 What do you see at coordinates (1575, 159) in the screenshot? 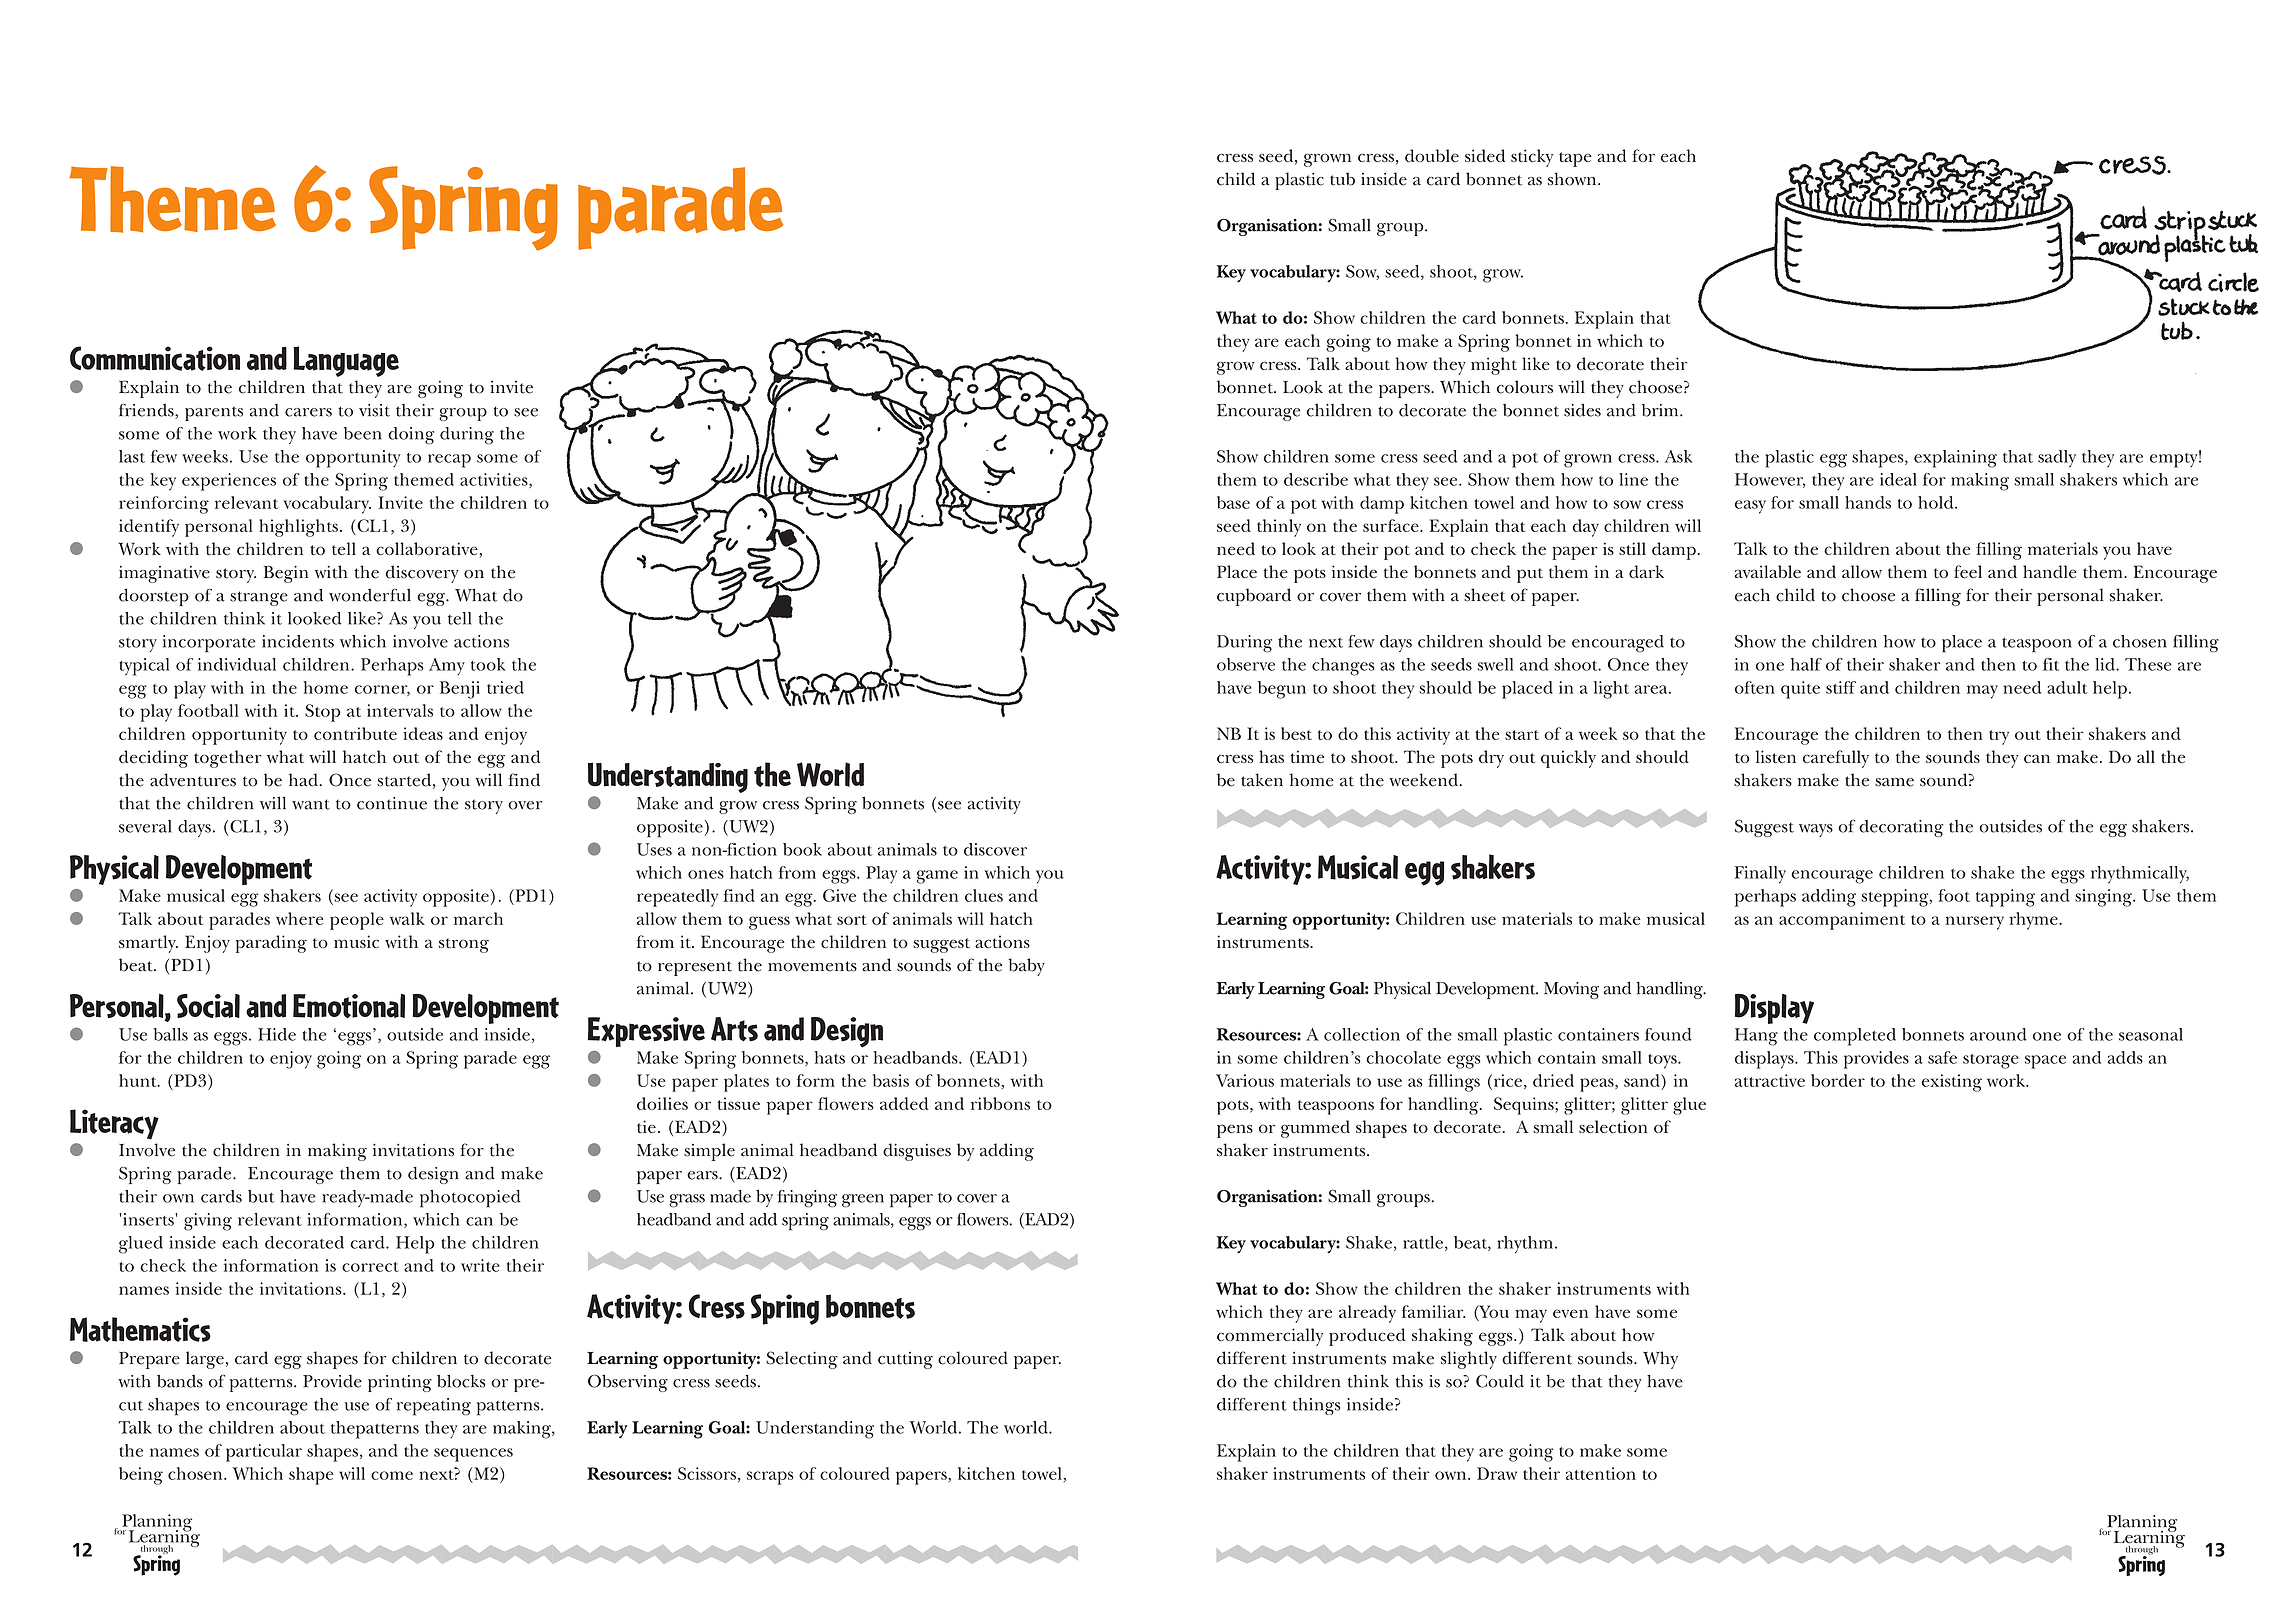
I see `tape` at bounding box center [1575, 159].
